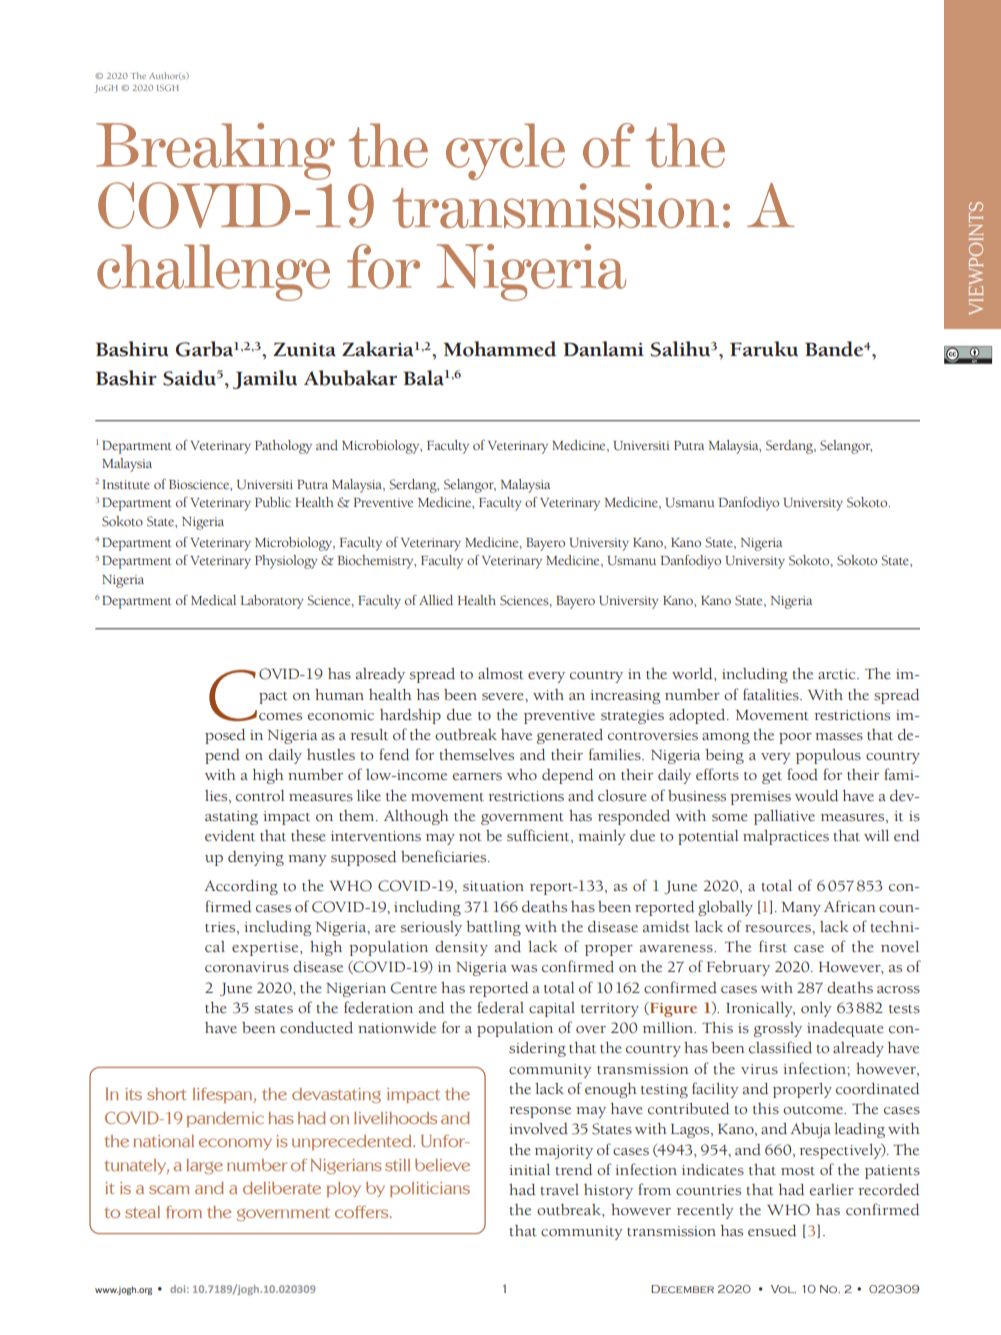 This page has height=1335, width=1001. What do you see at coordinates (505, 151) in the page?
I see `cycle` at bounding box center [505, 151].
